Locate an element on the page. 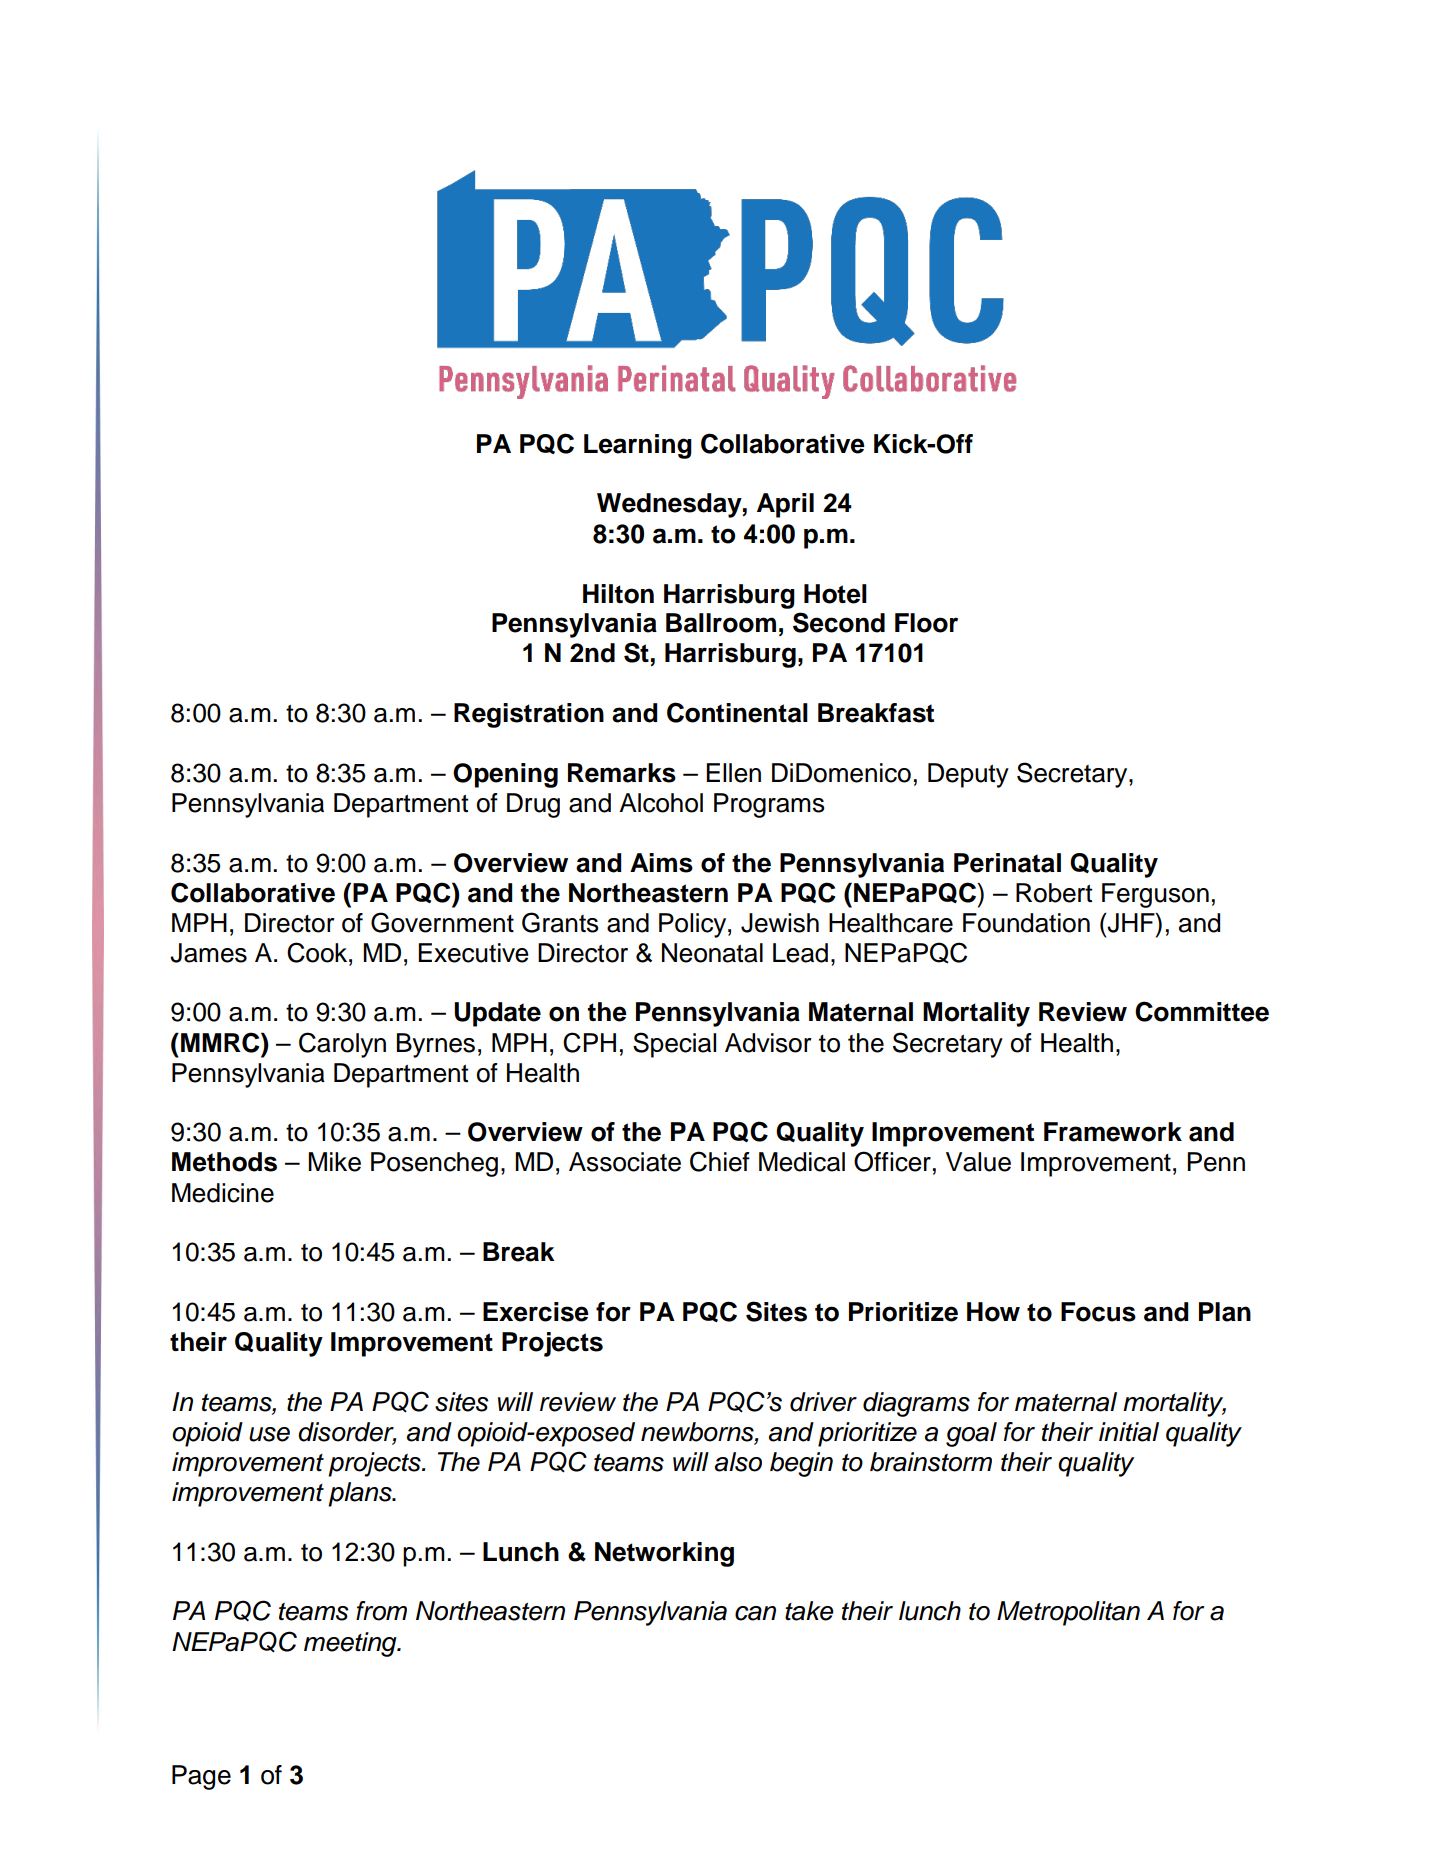 The height and width of the image is (1875, 1449). Page is located at coordinates (201, 1777).
